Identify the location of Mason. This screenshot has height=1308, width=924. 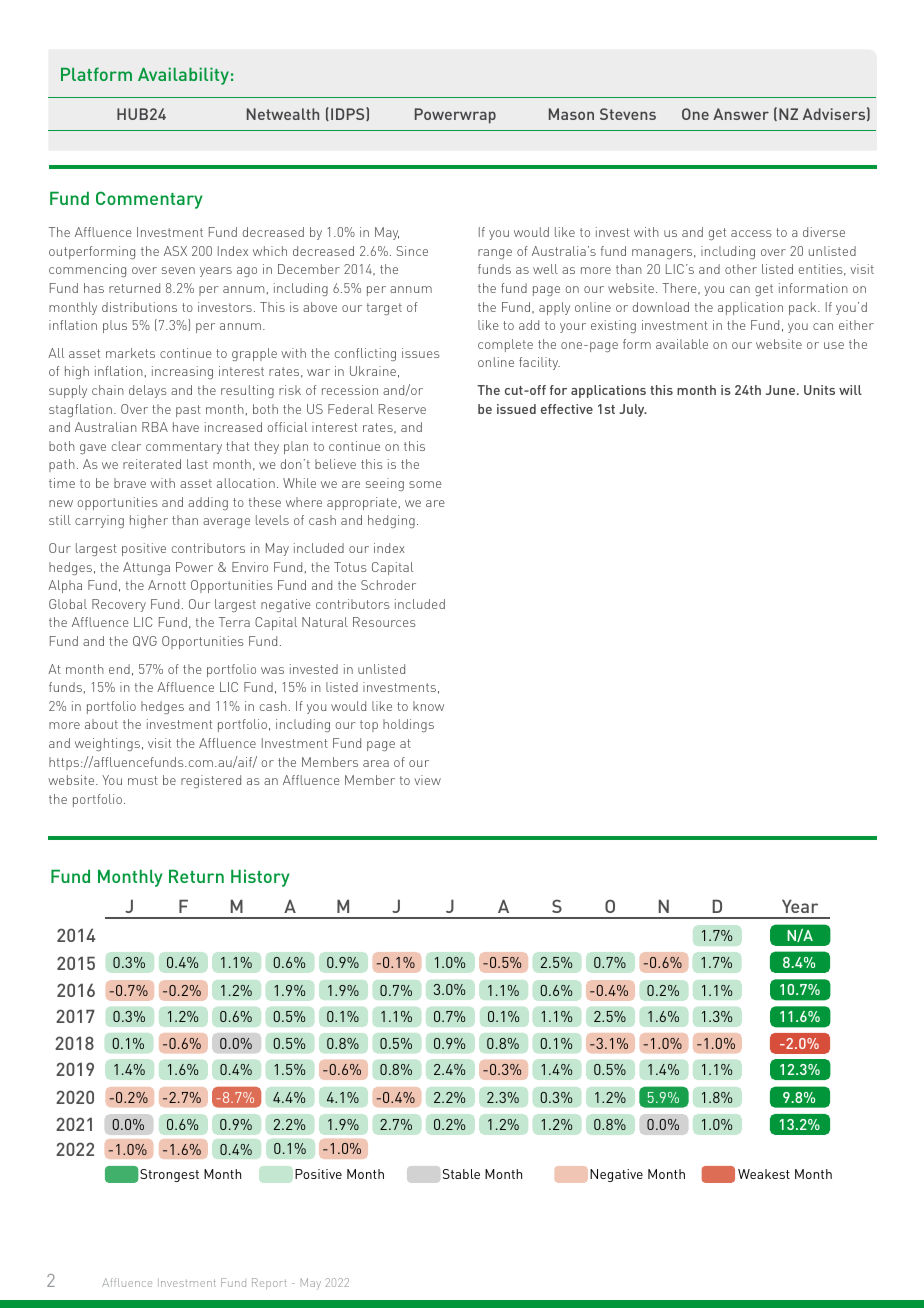
(571, 114).
